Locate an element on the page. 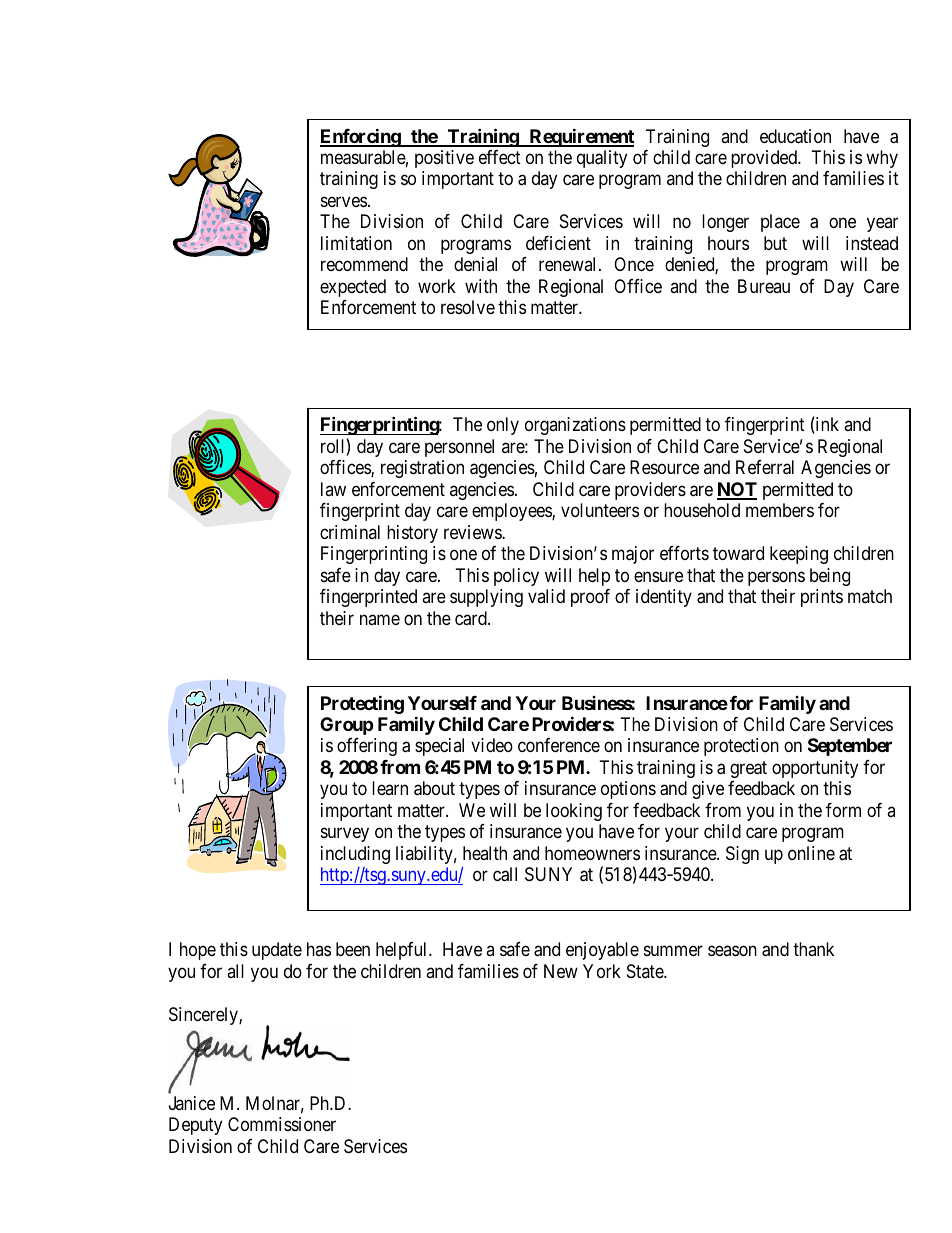  criminal is located at coordinates (350, 532).
